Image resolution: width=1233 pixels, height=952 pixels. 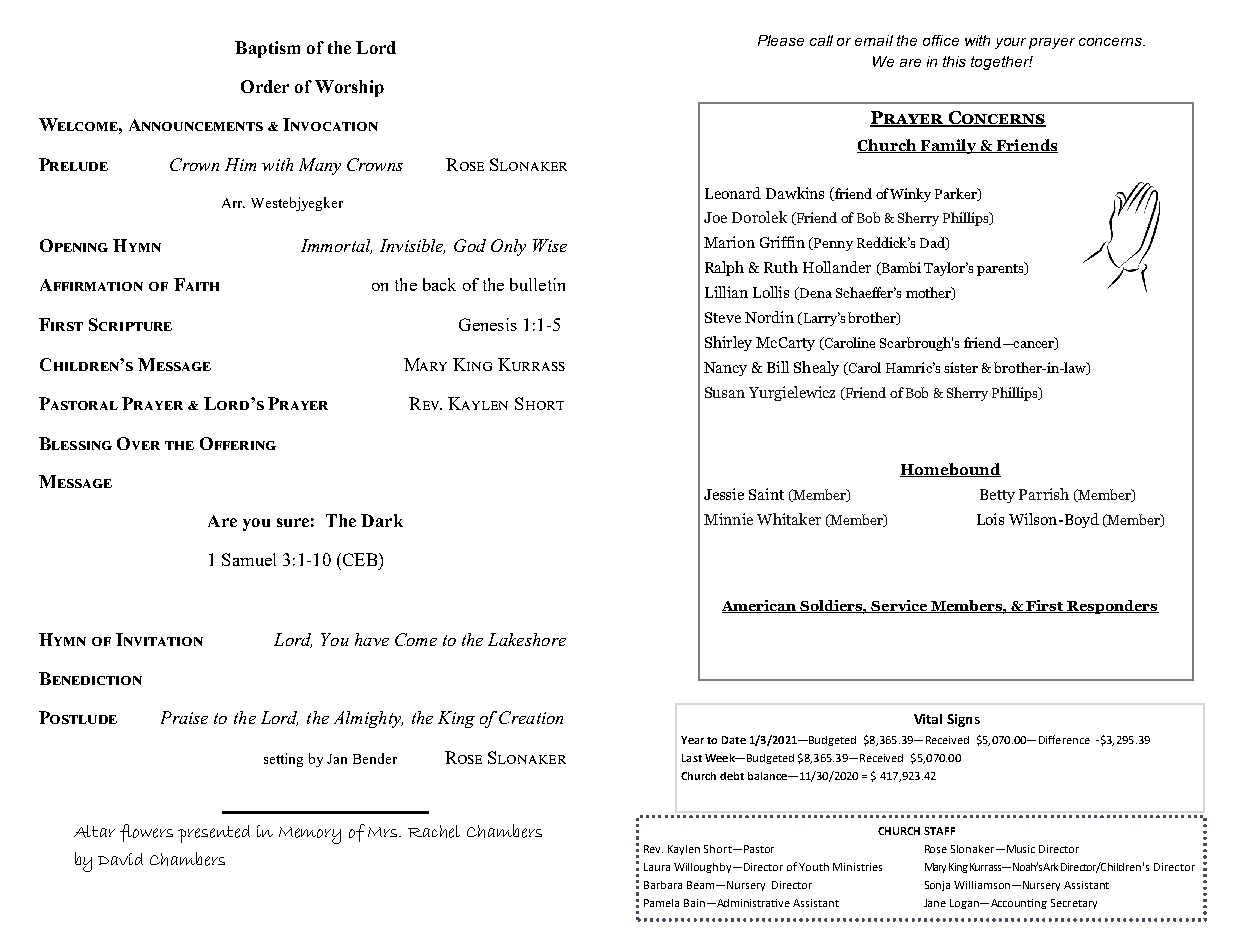 What do you see at coordinates (488, 324) in the screenshot?
I see `Genesis` at bounding box center [488, 324].
